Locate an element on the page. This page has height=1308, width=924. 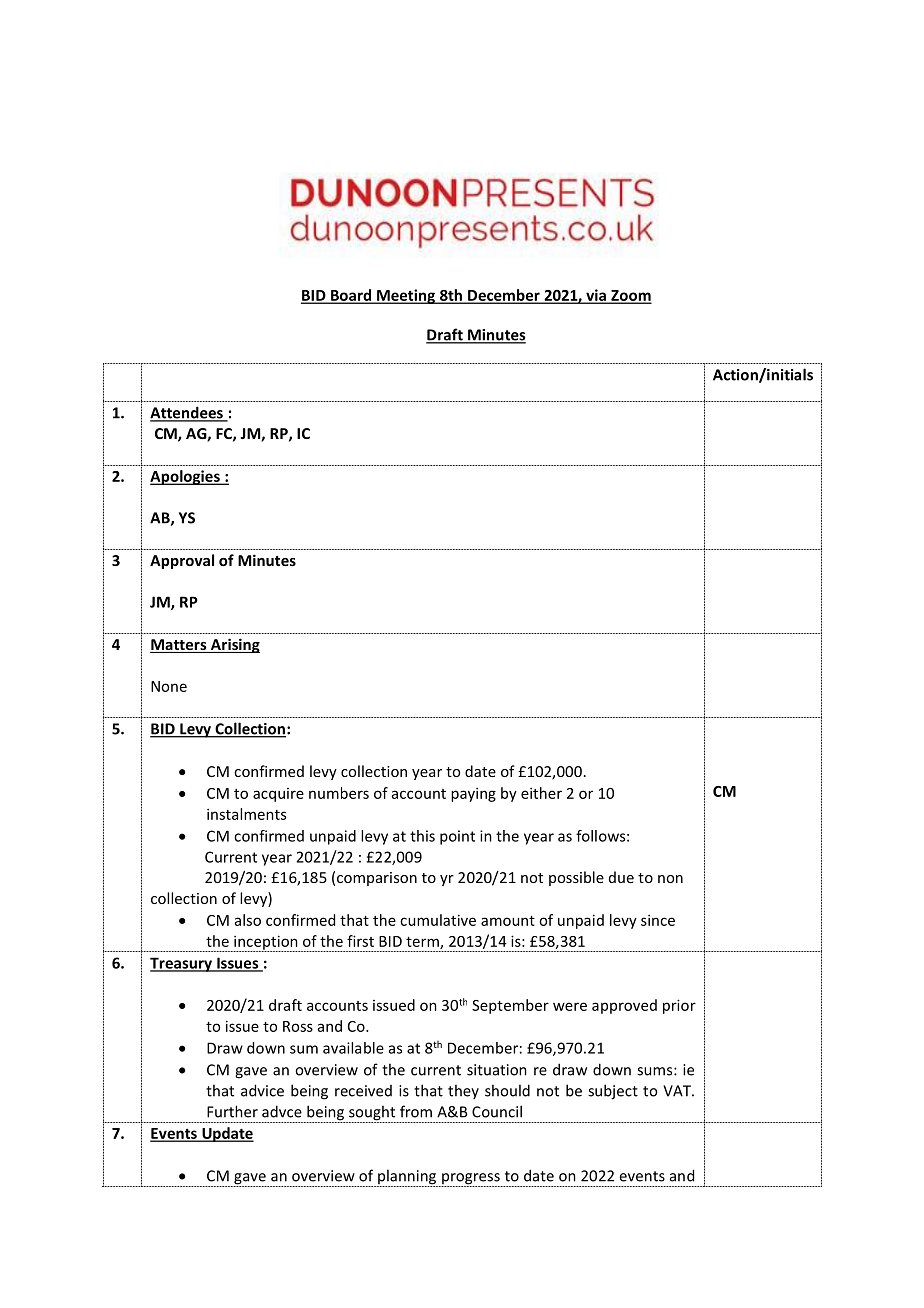
subject is located at coordinates (613, 1092).
